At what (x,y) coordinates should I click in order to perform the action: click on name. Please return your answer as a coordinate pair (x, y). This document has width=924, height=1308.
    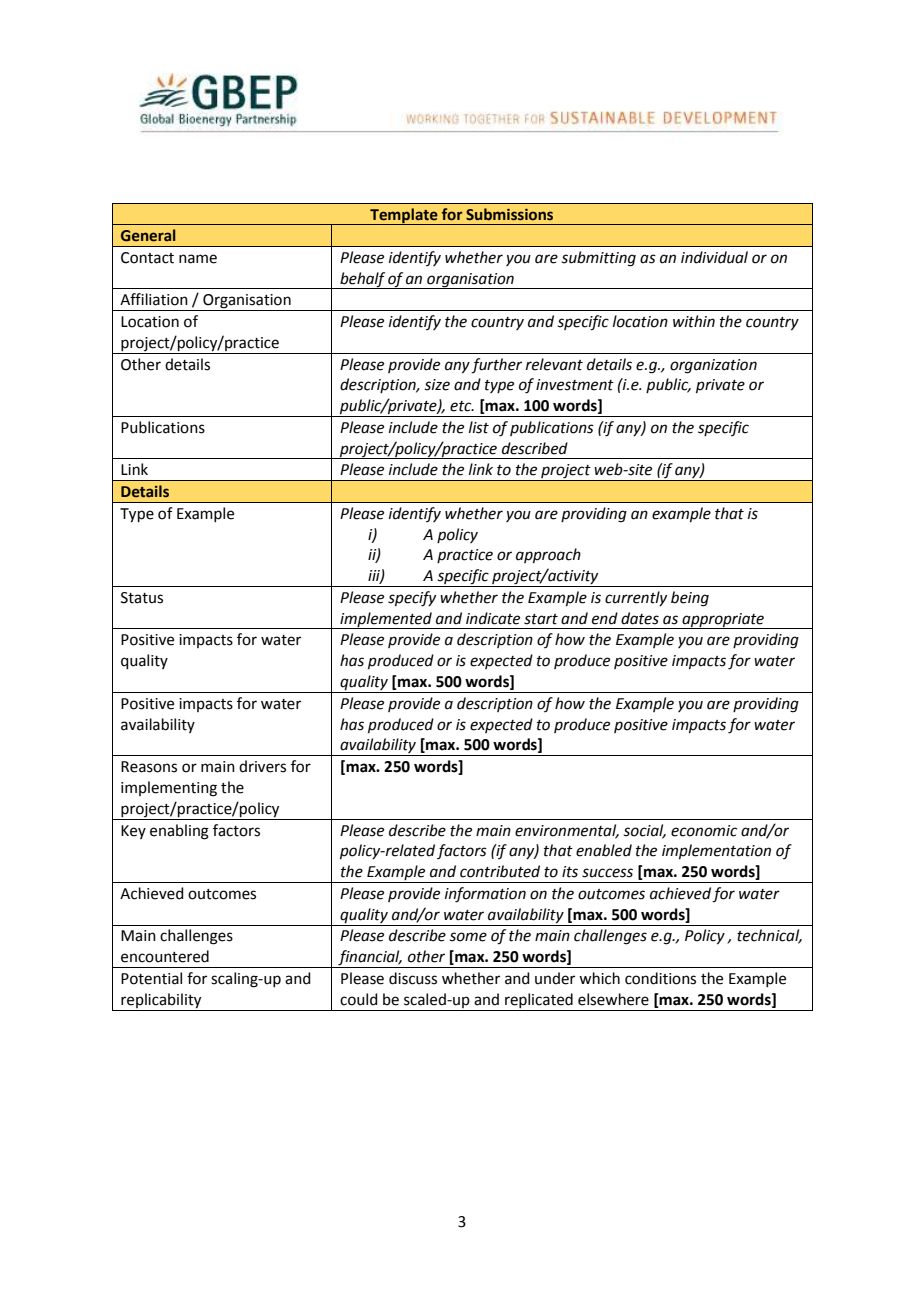
    Looking at the image, I should click on (198, 259).
